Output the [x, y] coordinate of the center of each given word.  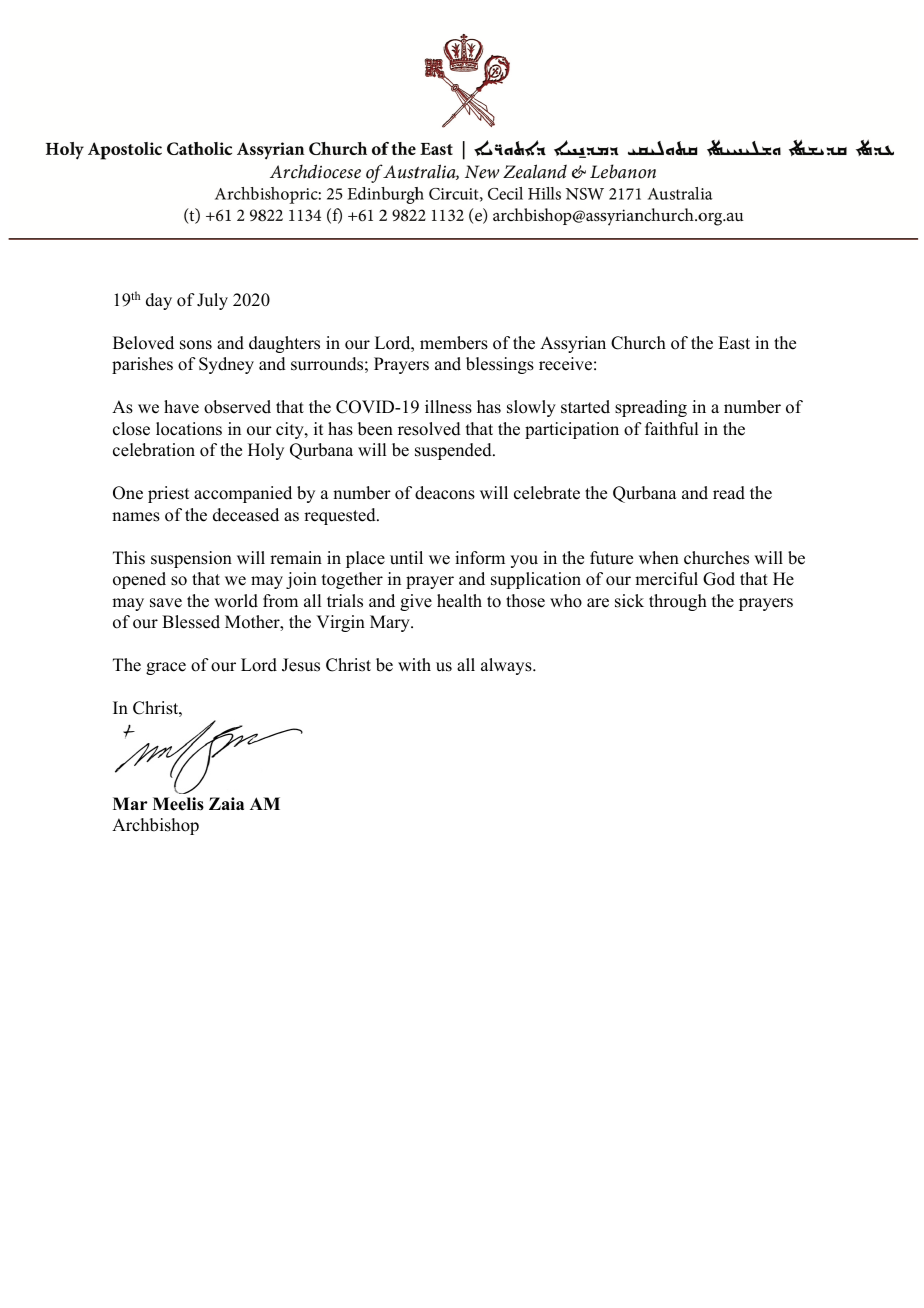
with [414, 664]
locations [189, 429]
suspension [191, 559]
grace [166, 668]
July [212, 301]
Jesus [301, 665]
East [734, 343]
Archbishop [155, 826]
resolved [429, 429]
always [507, 666]
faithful [671, 429]
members [454, 343]
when [659, 558]
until [406, 558]
